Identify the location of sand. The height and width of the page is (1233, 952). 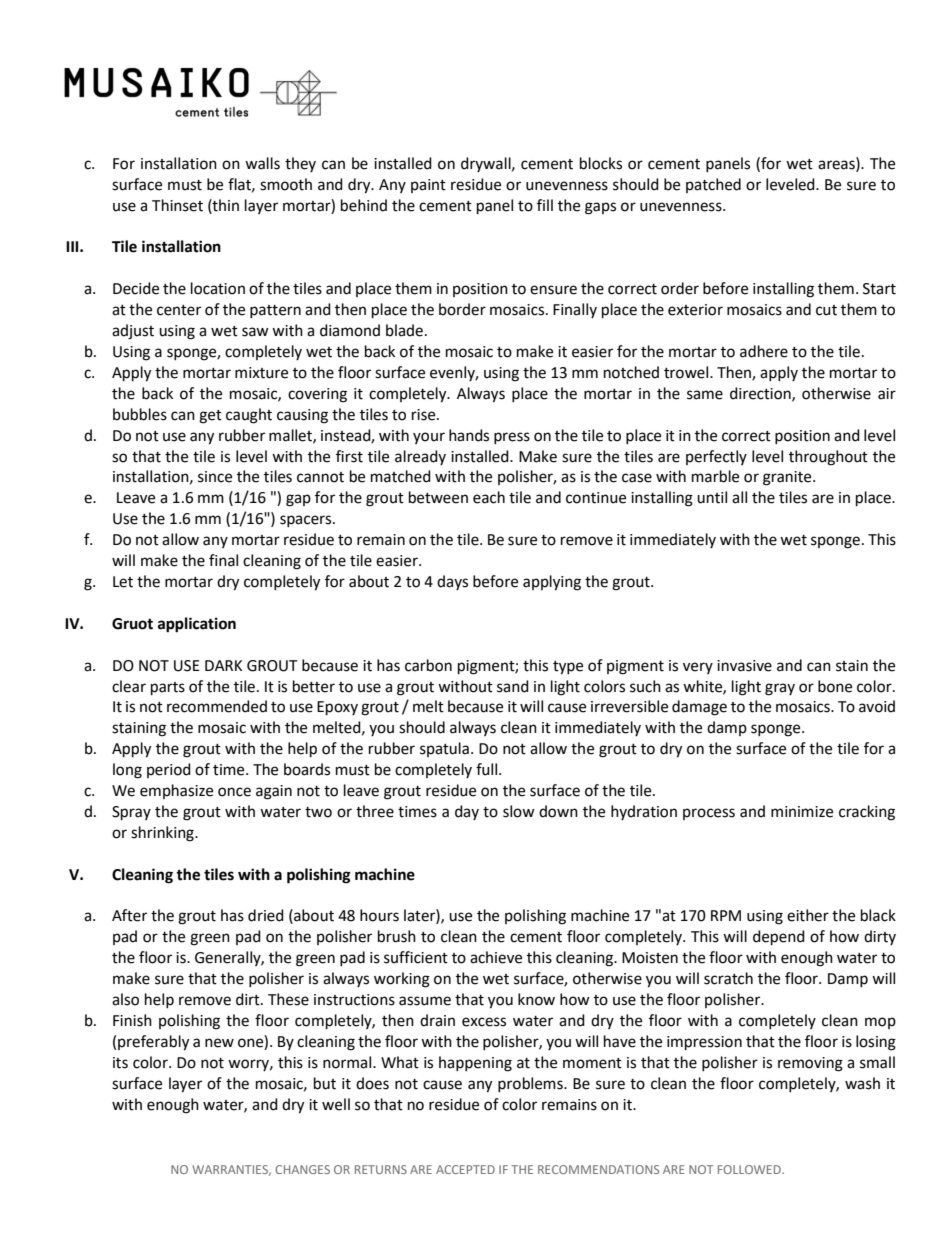
(513, 686).
